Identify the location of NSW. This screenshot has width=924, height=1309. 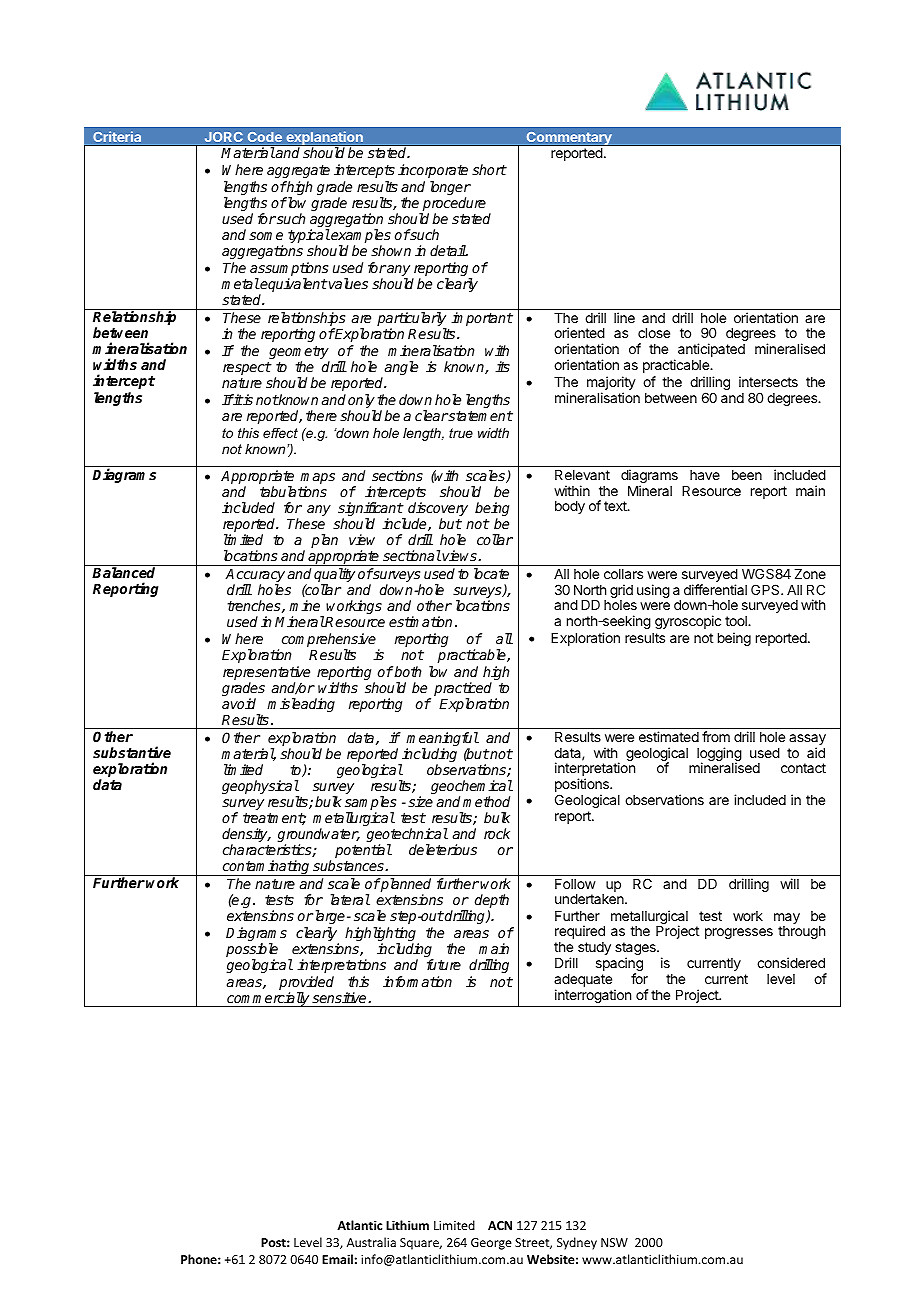
(614, 1242).
